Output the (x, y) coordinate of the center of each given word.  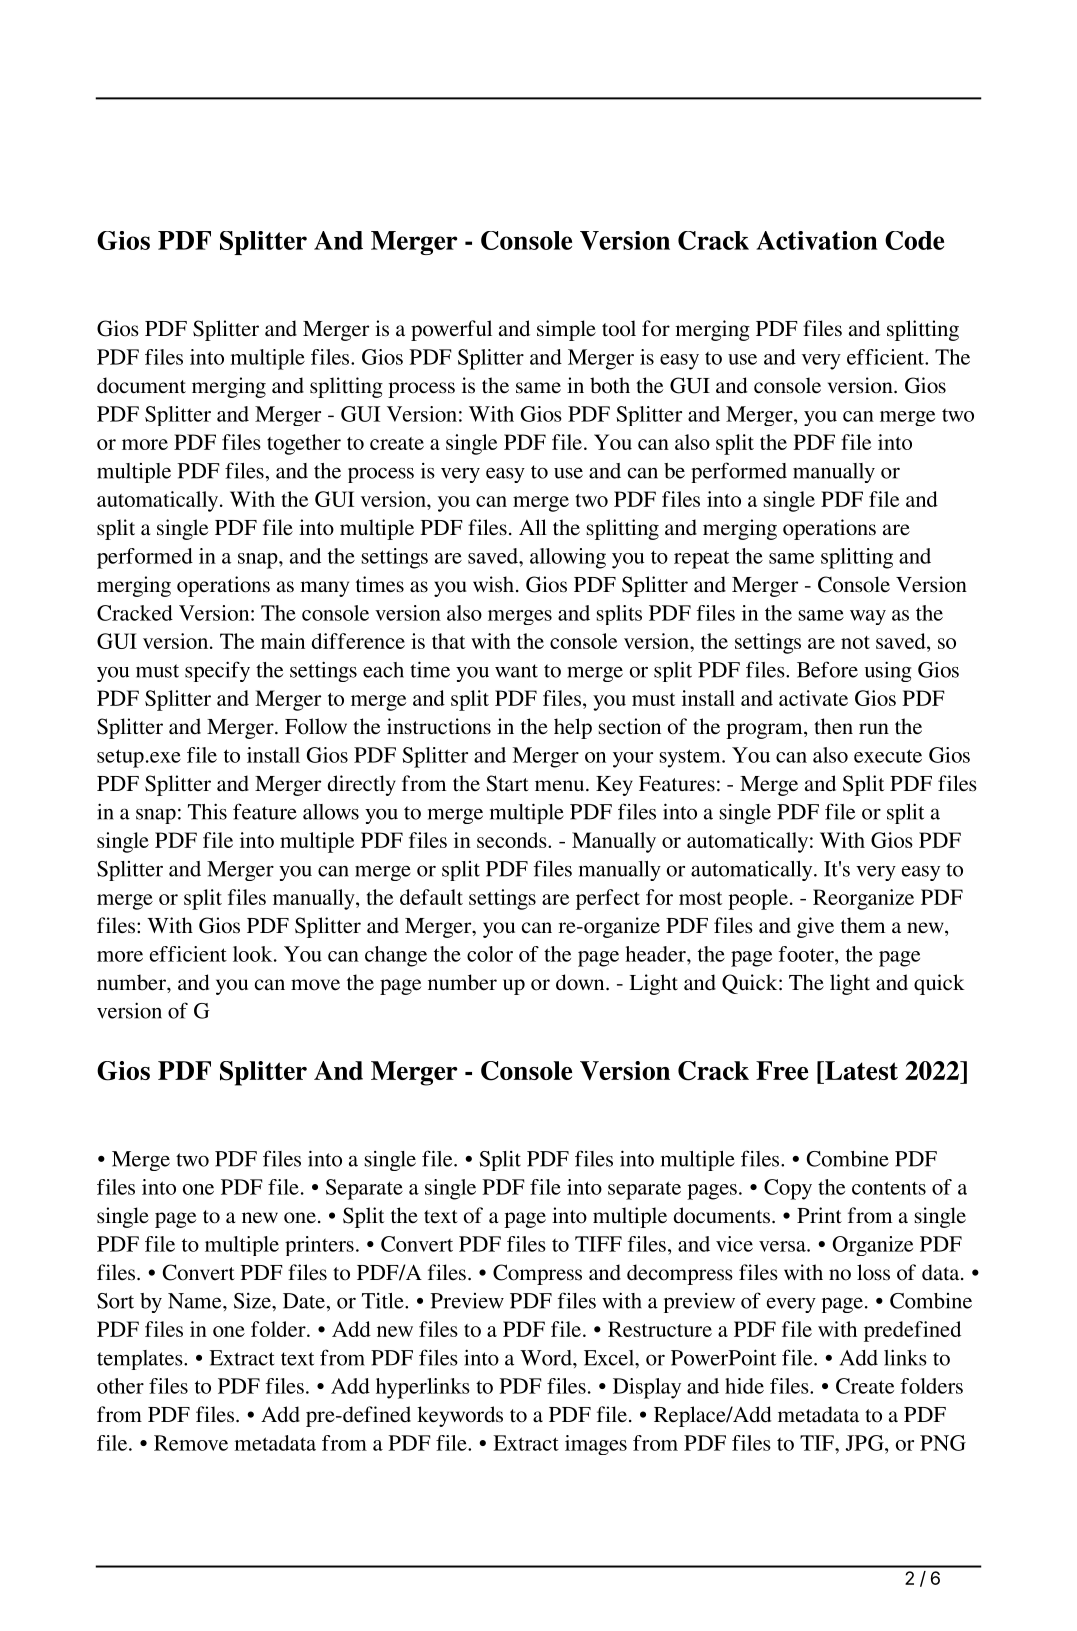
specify (217, 671)
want (516, 671)
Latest (860, 1070)
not (855, 642)
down (581, 982)
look (254, 954)
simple (566, 330)
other (120, 1386)
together (304, 444)
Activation (816, 240)
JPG (866, 1443)
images (596, 1445)
